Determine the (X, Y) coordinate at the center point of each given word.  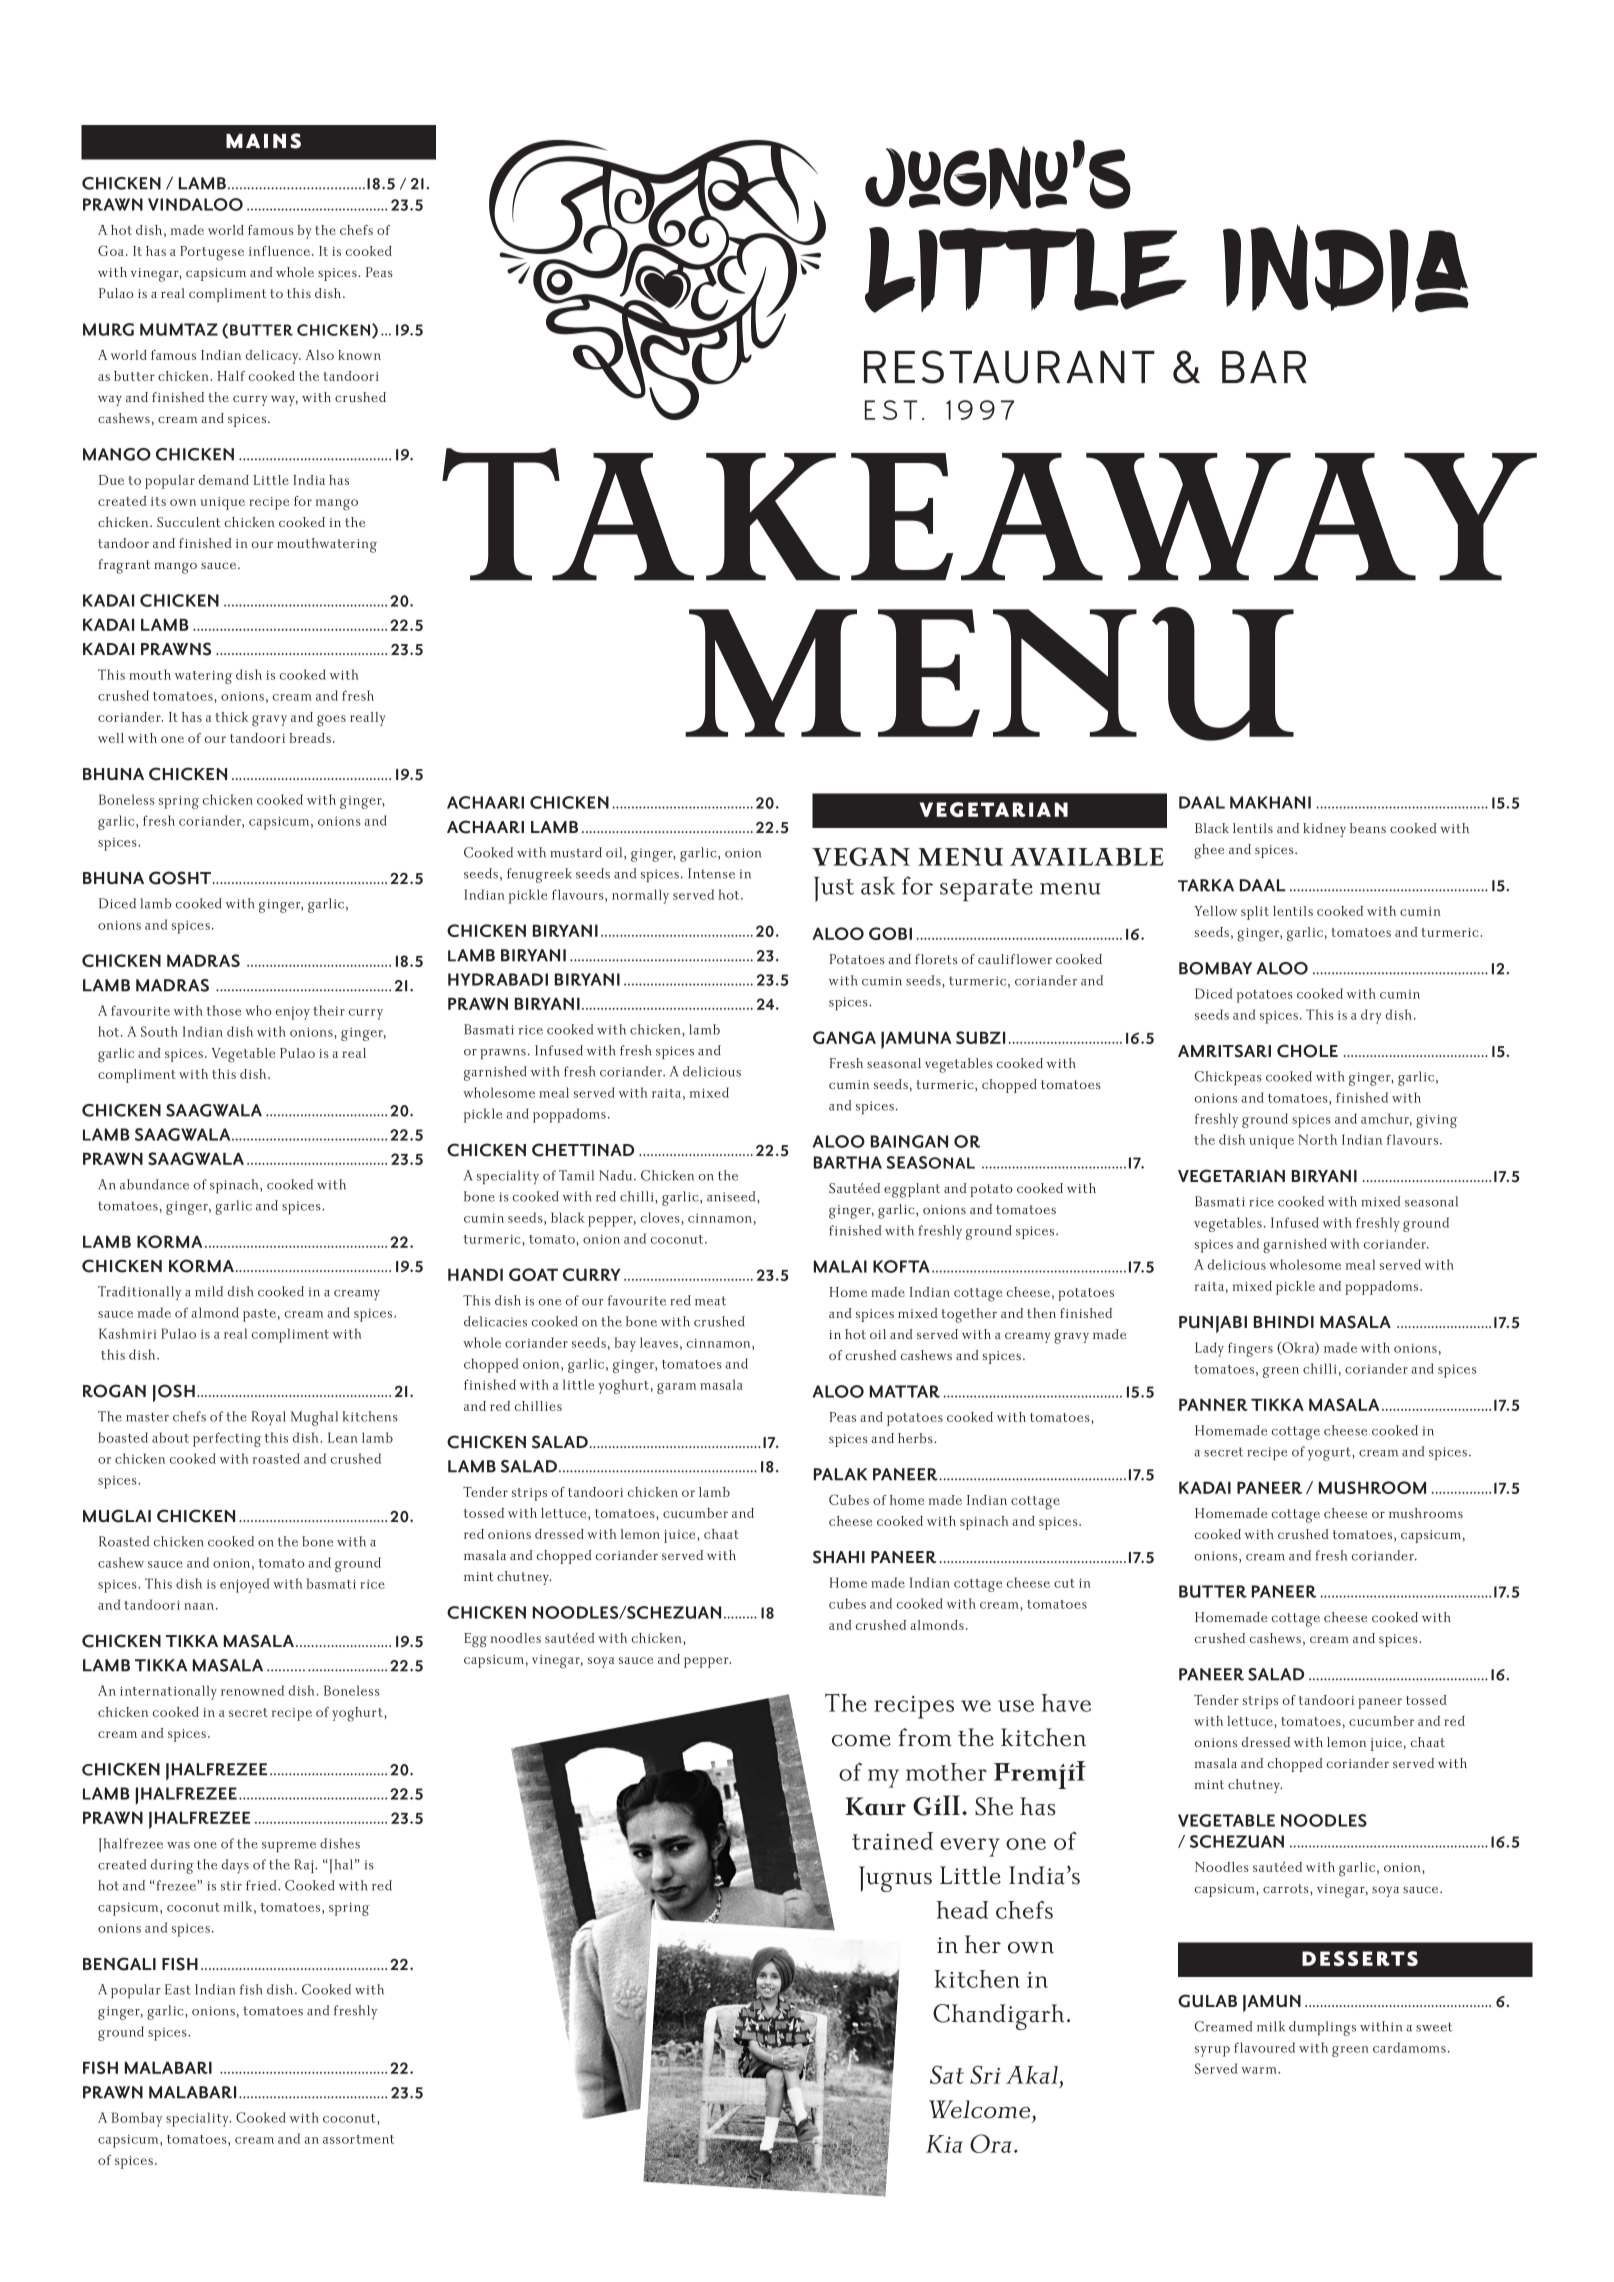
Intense (711, 873)
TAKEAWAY (989, 514)
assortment (358, 2139)
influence (279, 251)
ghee (1209, 851)
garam (676, 1388)
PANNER (1213, 1404)
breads (310, 738)
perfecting (227, 1439)
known (359, 355)
